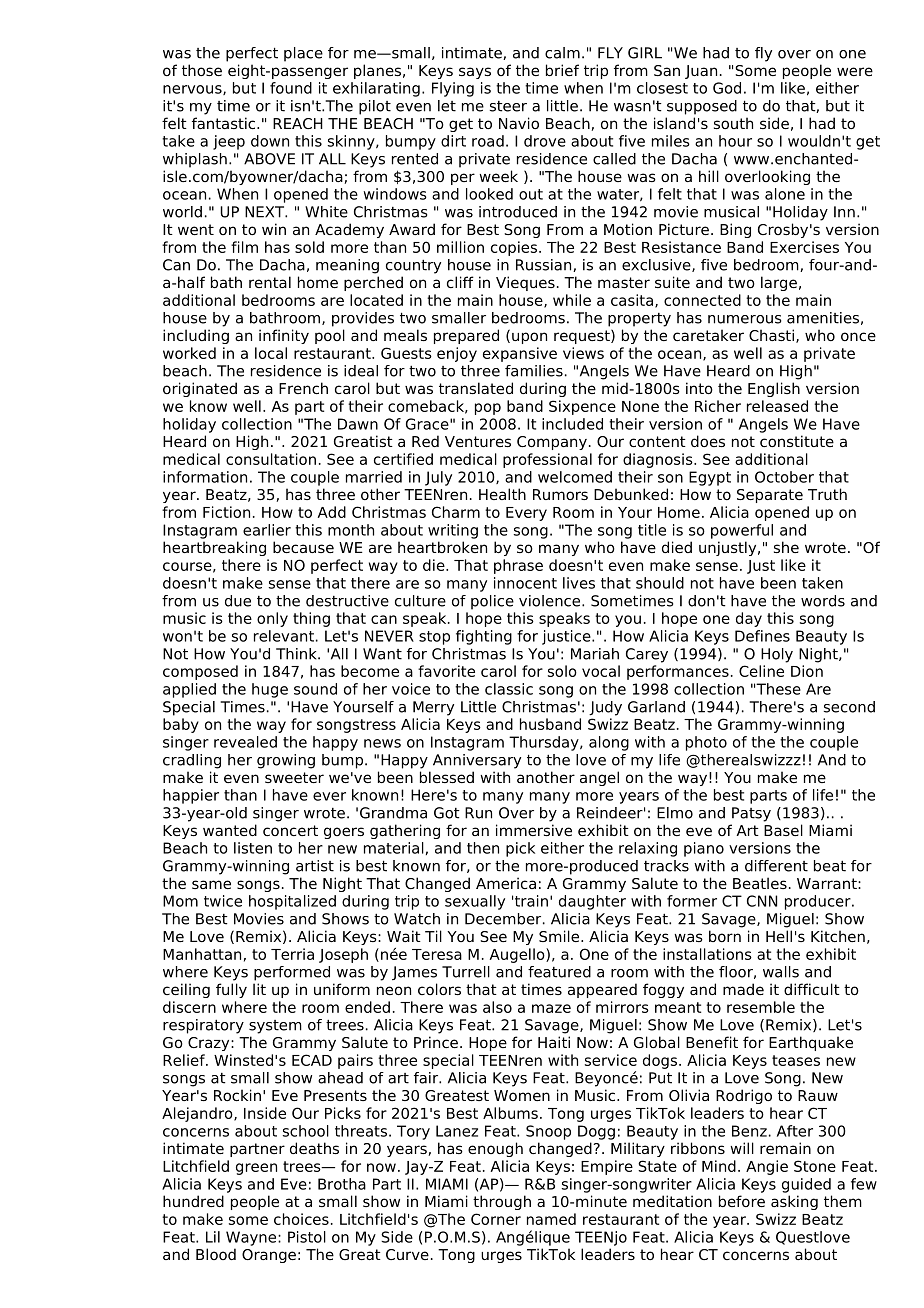  I want to click on found, so click(291, 88).
